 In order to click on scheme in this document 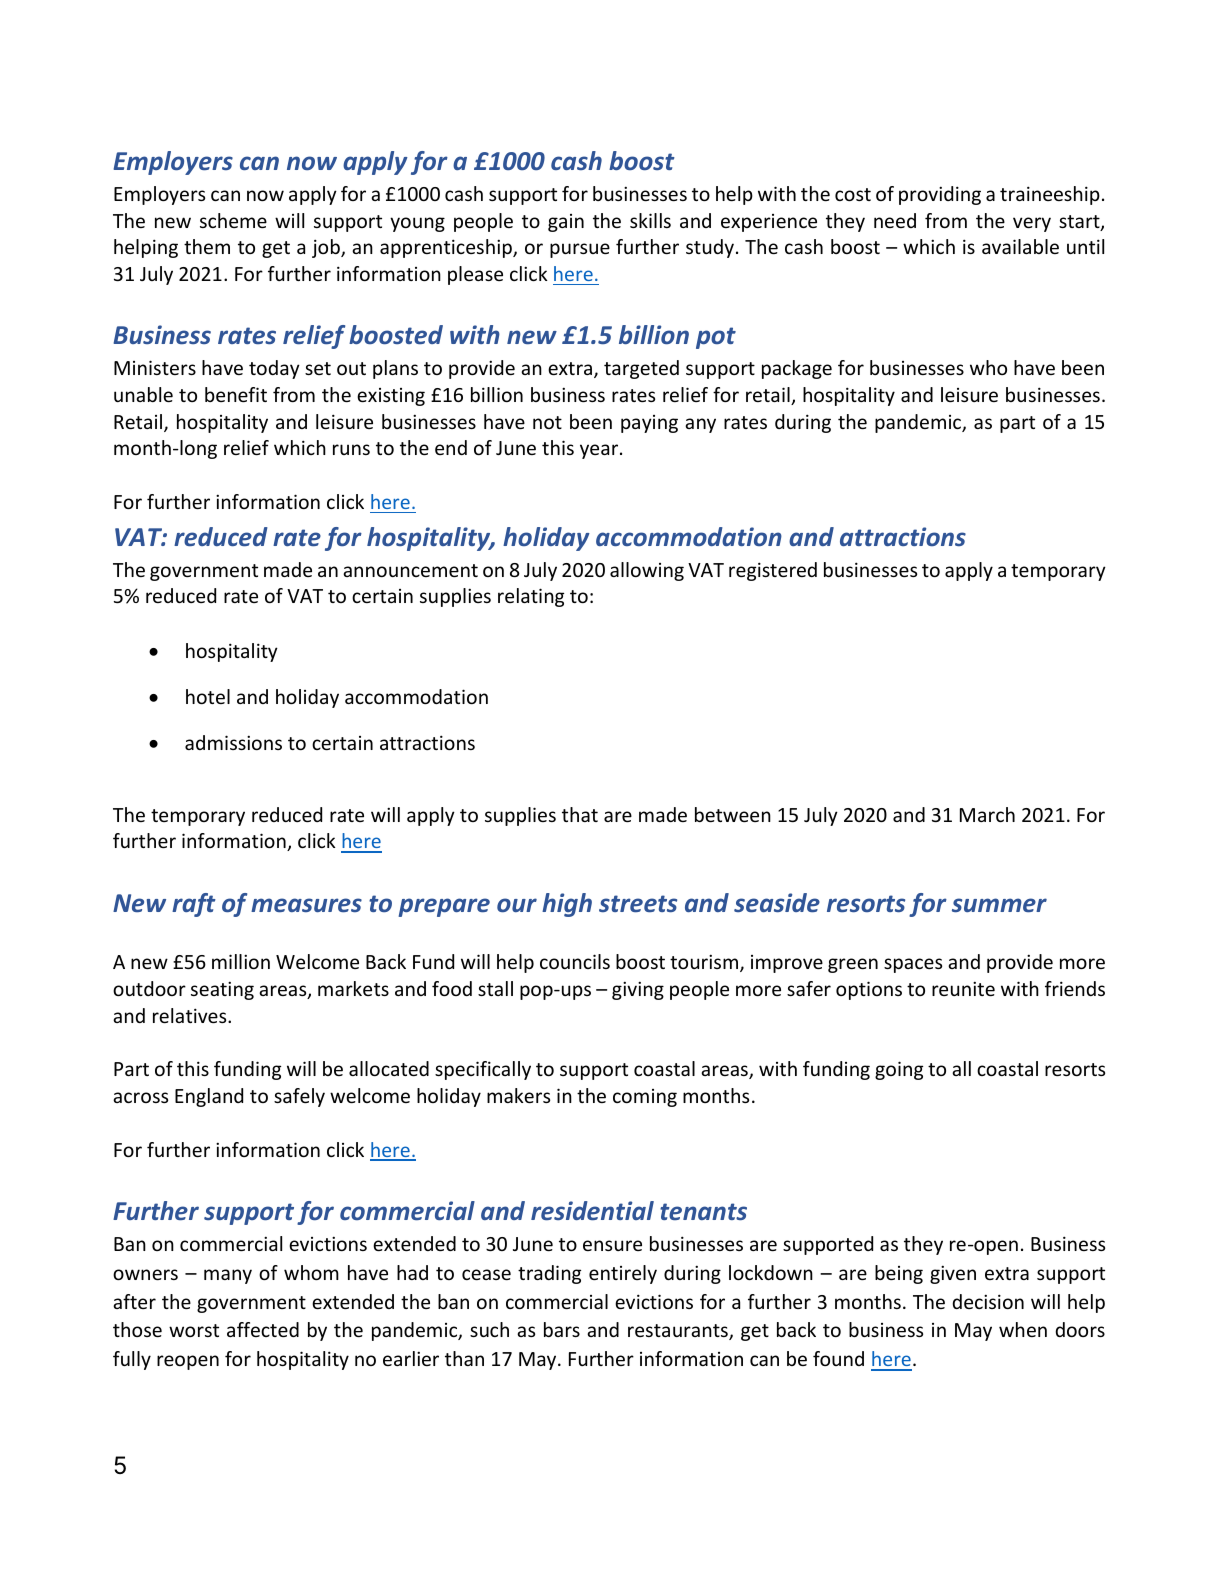, I will do `click(233, 220)`.
